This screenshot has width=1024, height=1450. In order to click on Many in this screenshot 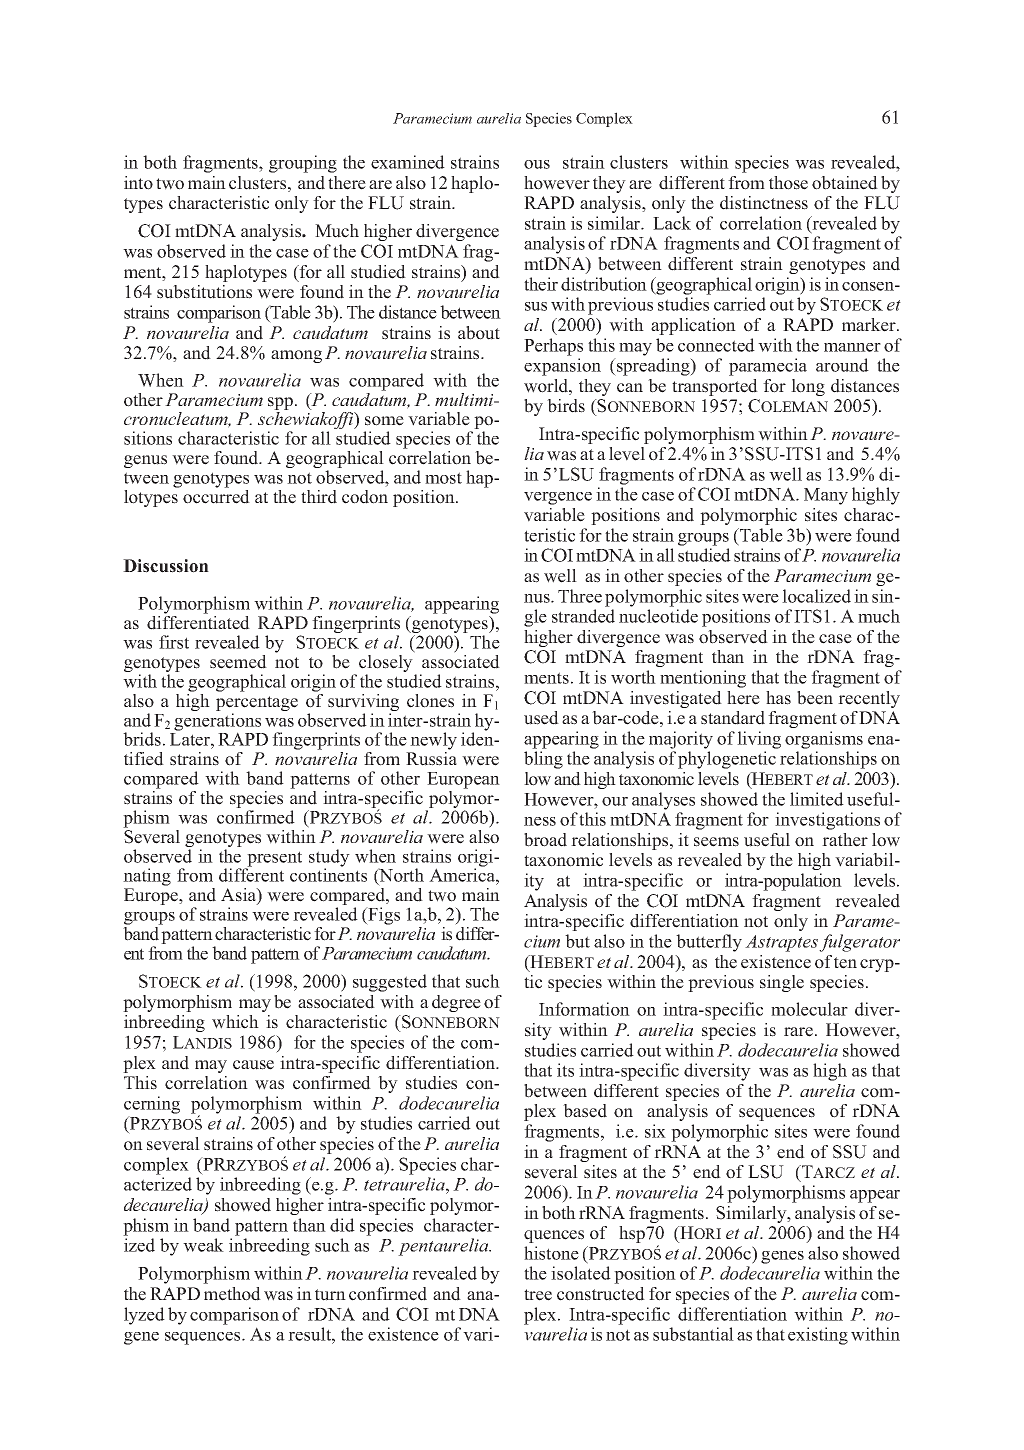, I will do `click(826, 496)`.
